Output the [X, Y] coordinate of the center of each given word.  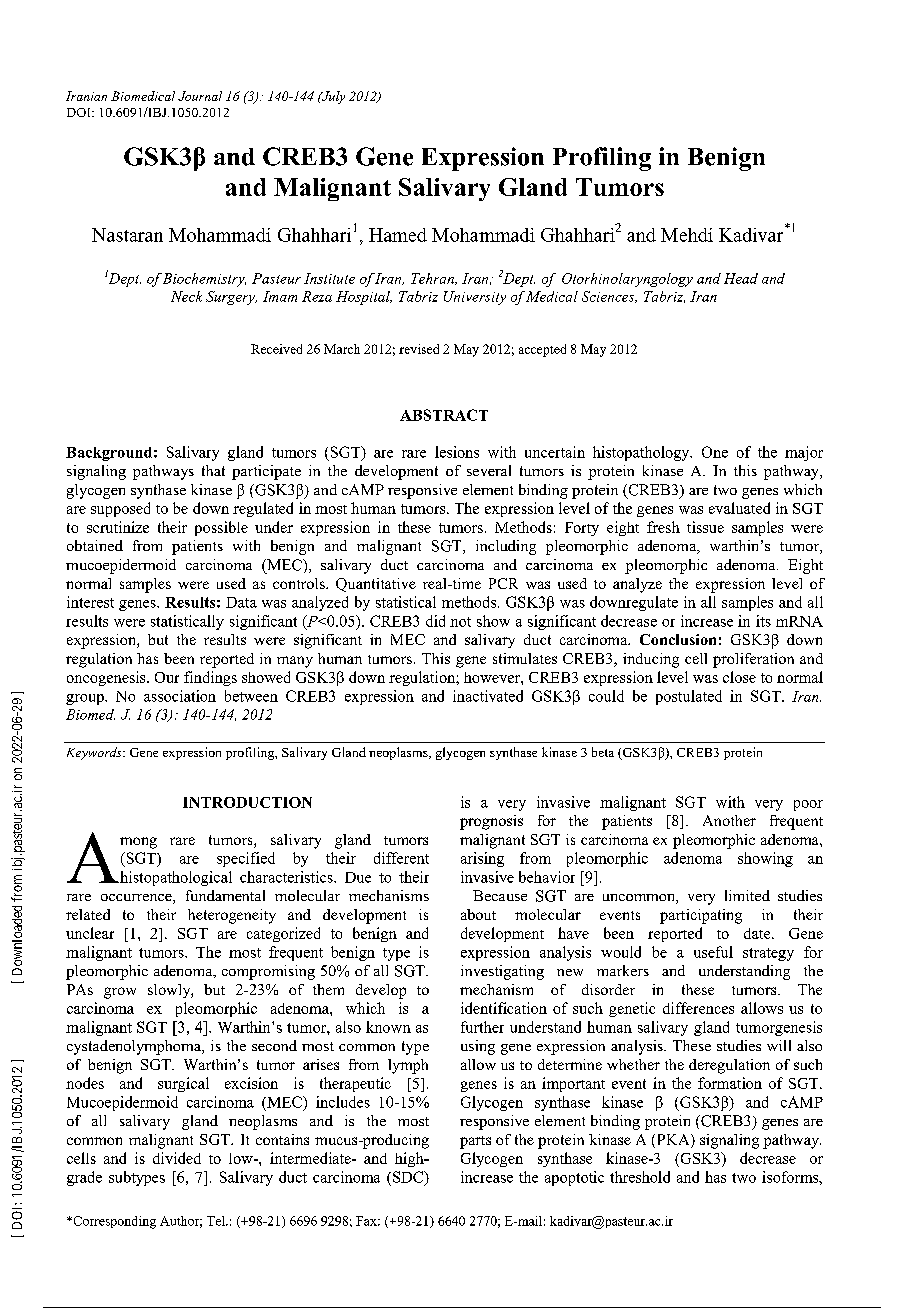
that [213, 470]
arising [482, 859]
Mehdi [687, 235]
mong [138, 843]
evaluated [739, 508]
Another [729, 820]
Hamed [398, 235]
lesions [457, 452]
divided [177, 1158]
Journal [200, 96]
